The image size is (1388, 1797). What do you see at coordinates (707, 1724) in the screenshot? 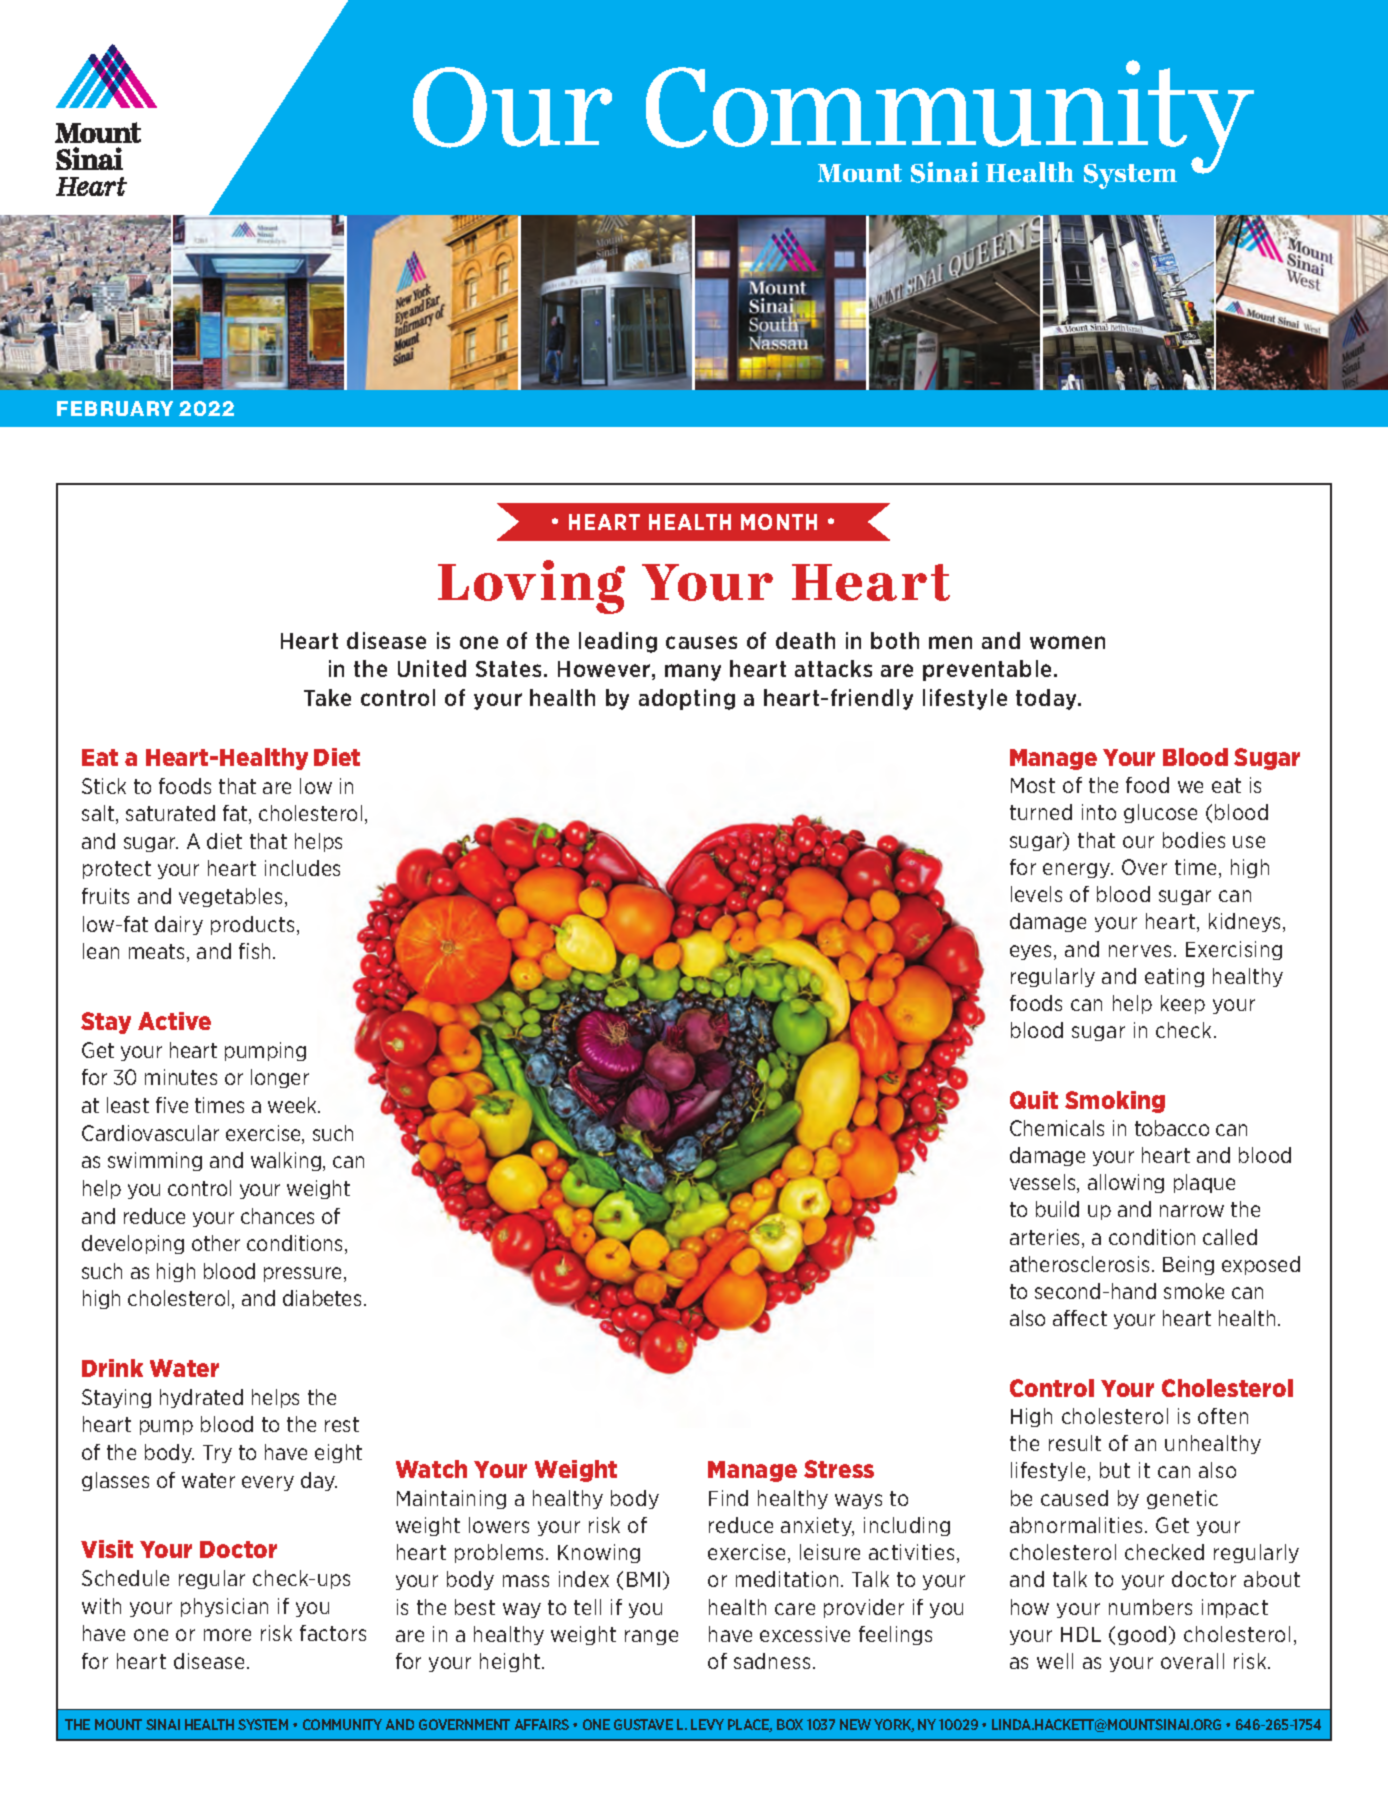
I see `LEVY` at bounding box center [707, 1724].
